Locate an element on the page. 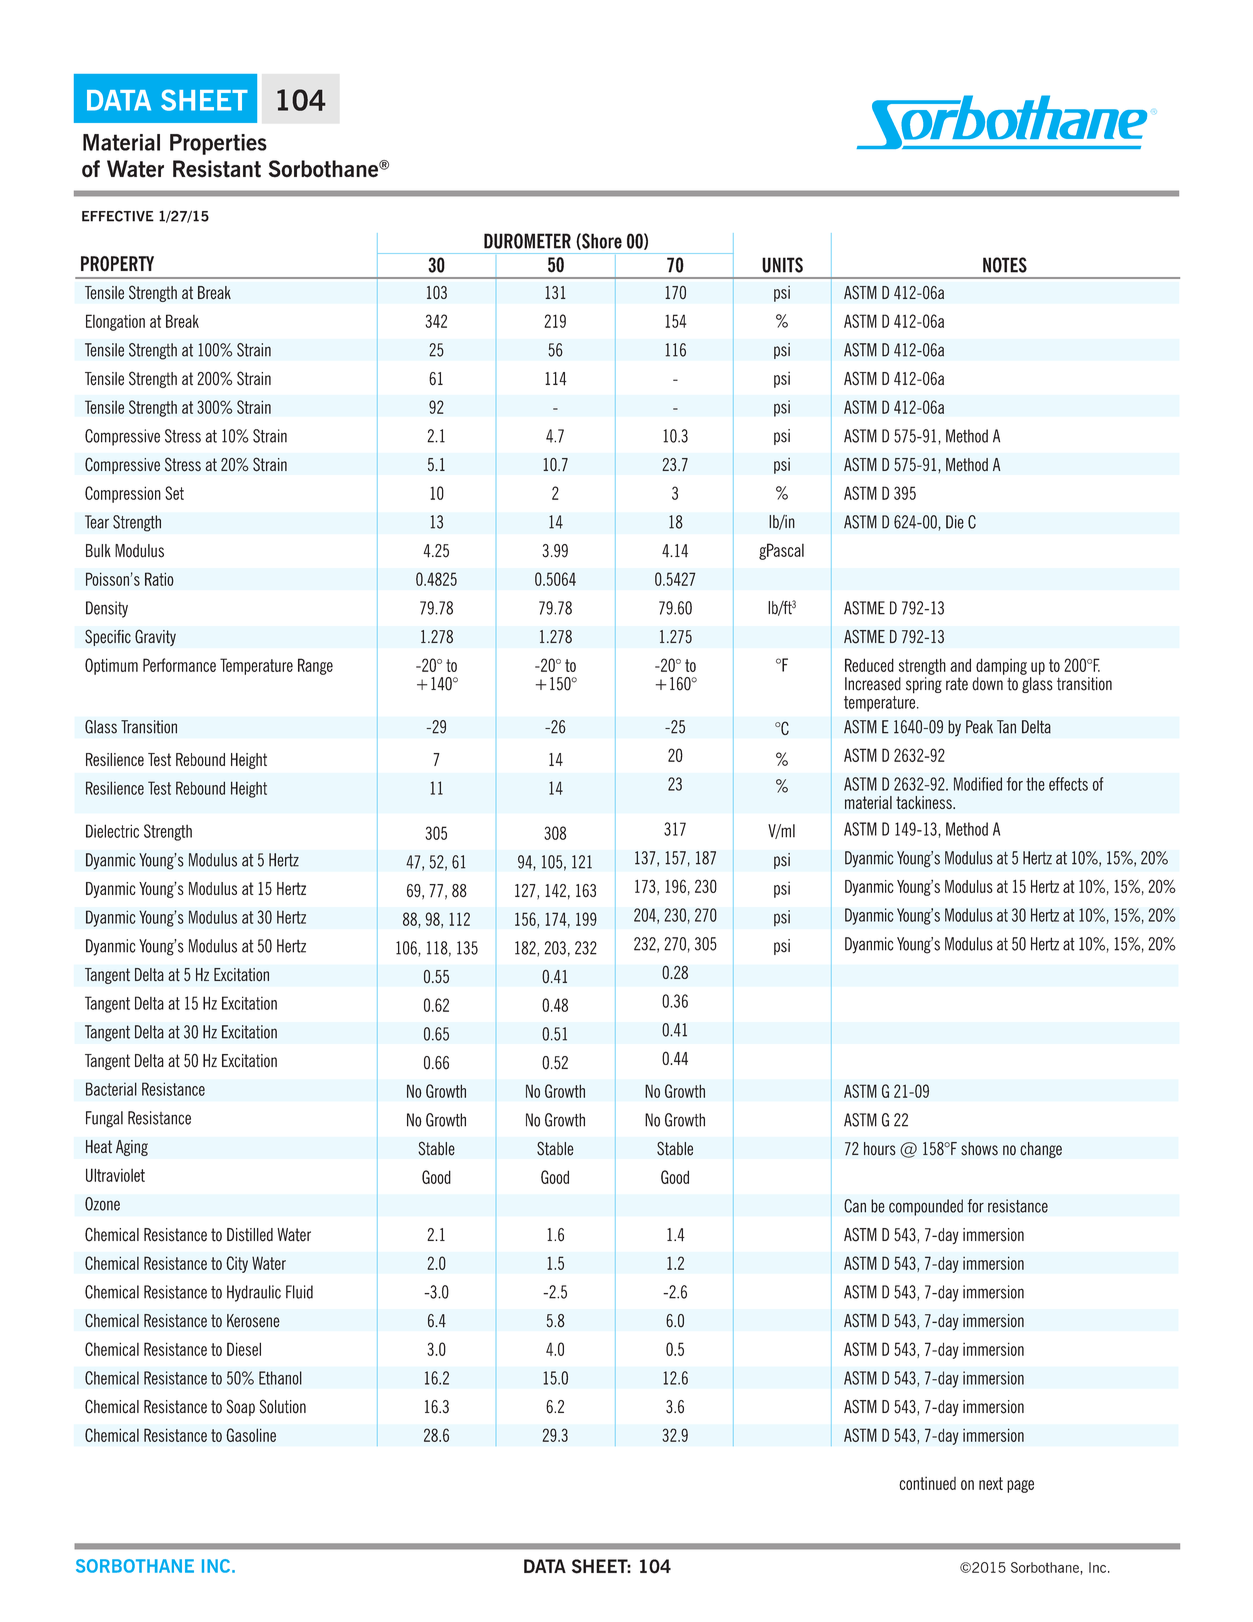 This document has height=1622, width=1253. DUROMETER is located at coordinates (527, 241).
